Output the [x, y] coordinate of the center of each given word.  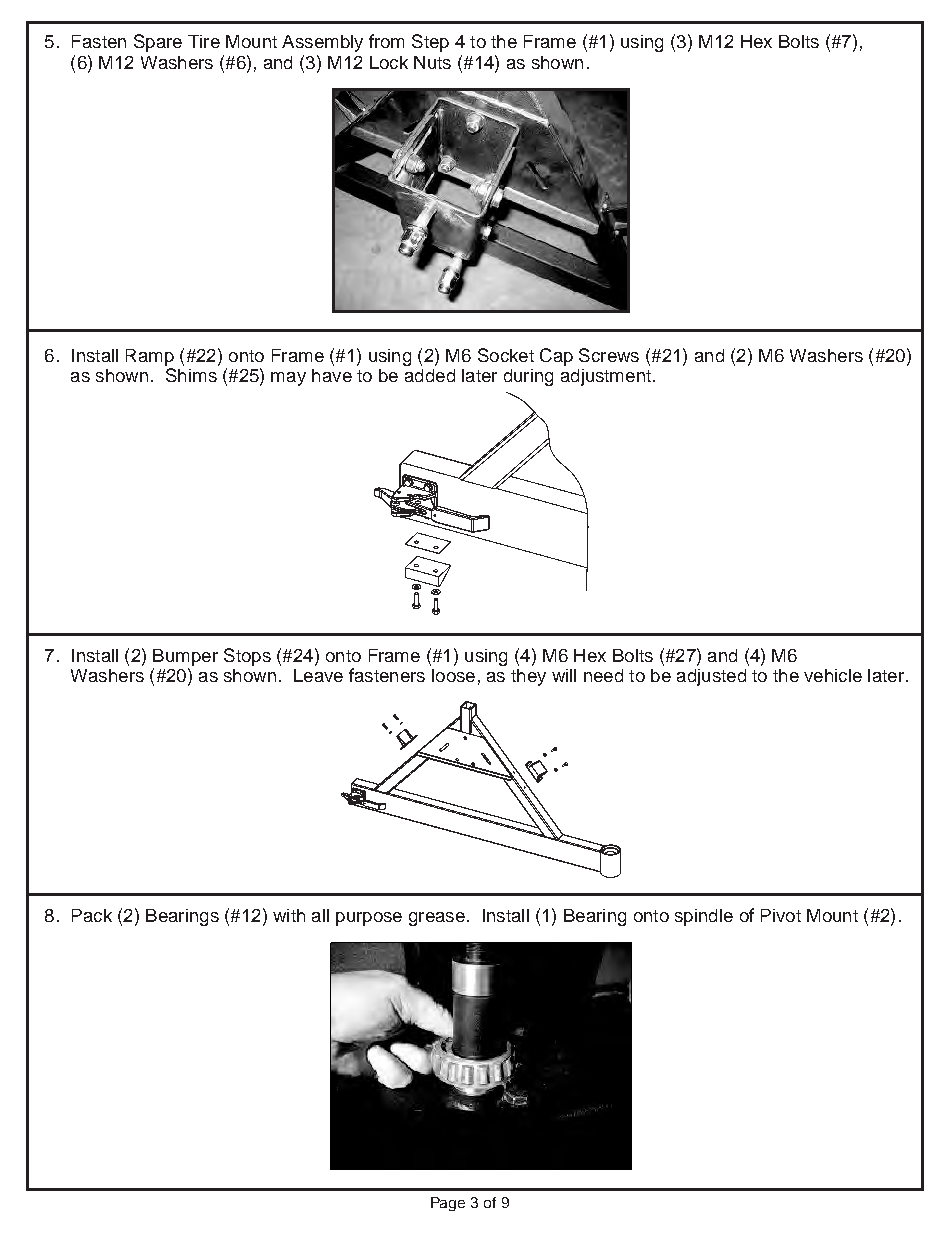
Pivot [781, 915]
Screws [609, 355]
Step [430, 43]
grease [437, 919]
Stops [247, 657]
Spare [158, 43]
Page [448, 1204]
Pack [92, 915]
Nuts [432, 62]
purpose [369, 919]
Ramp [150, 357]
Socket [506, 355]
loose [453, 675]
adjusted [711, 677]
